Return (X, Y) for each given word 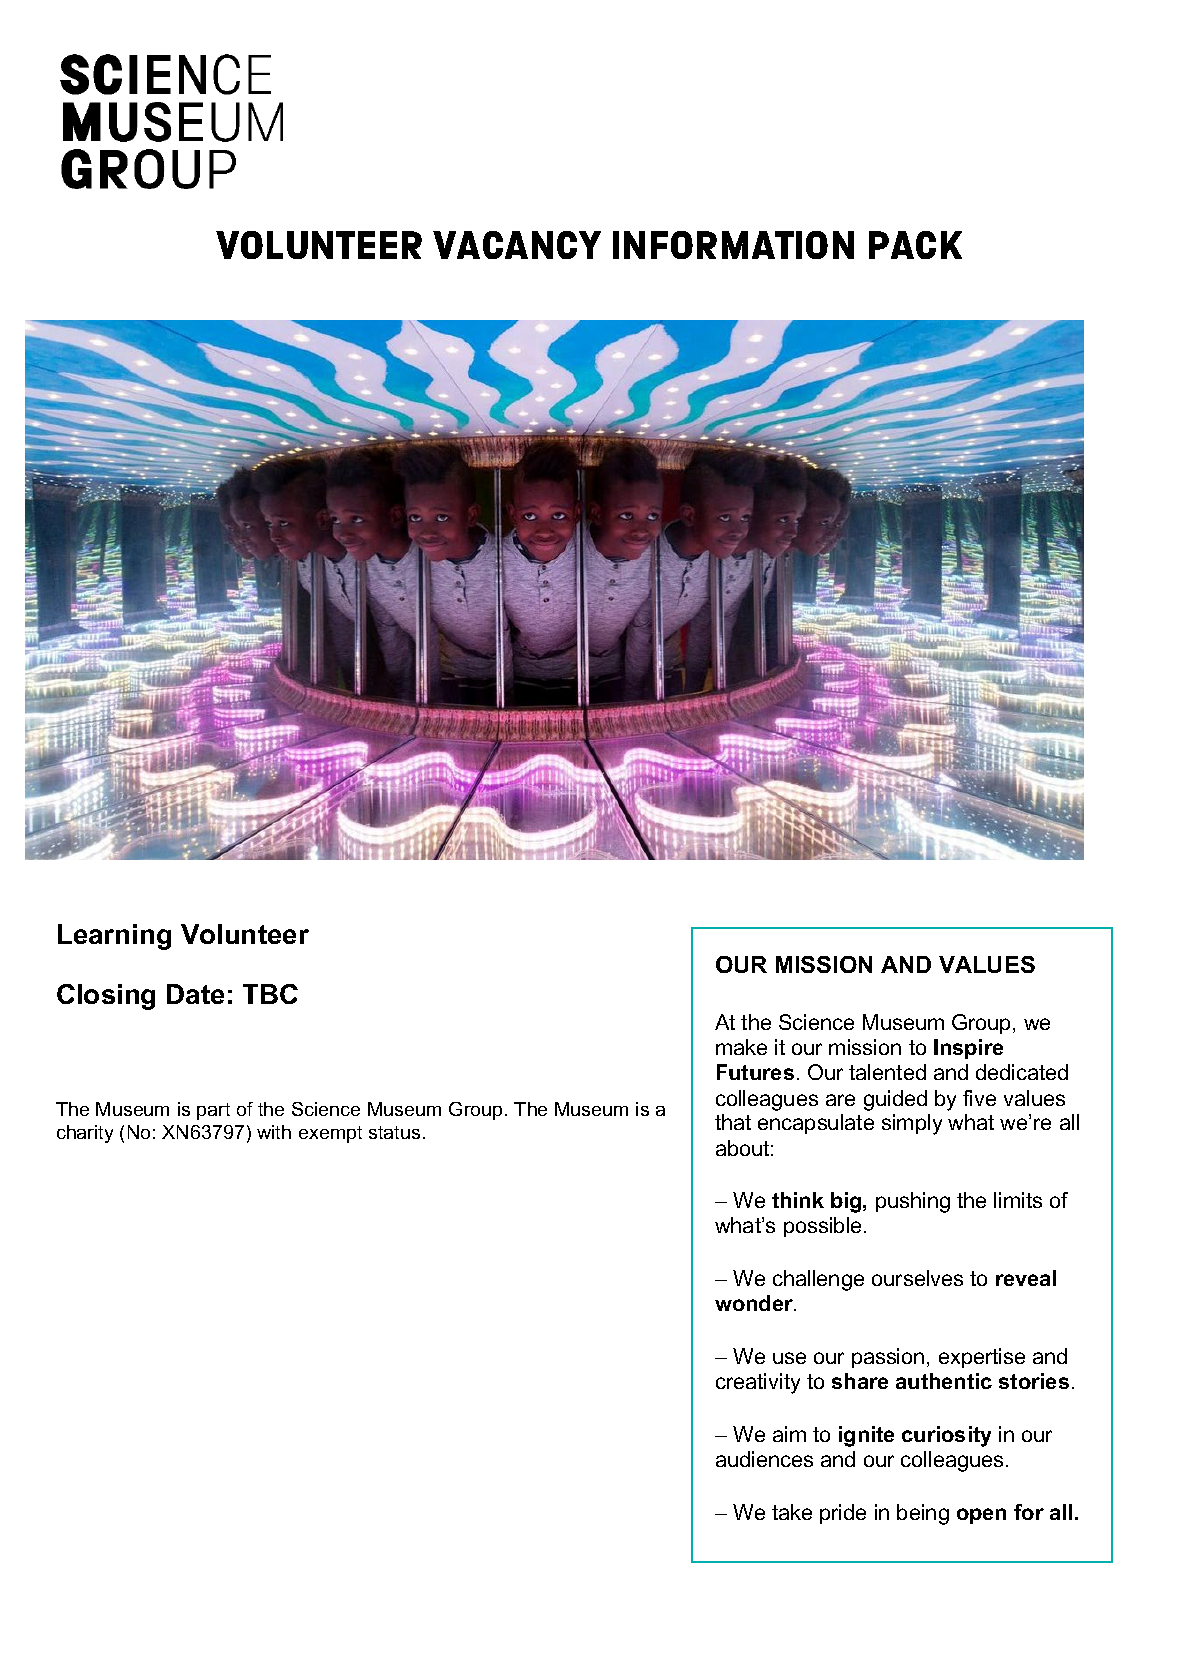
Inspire (968, 1049)
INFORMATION (733, 245)
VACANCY (517, 245)
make (741, 1047)
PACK (915, 245)
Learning (114, 937)
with (274, 1132)
